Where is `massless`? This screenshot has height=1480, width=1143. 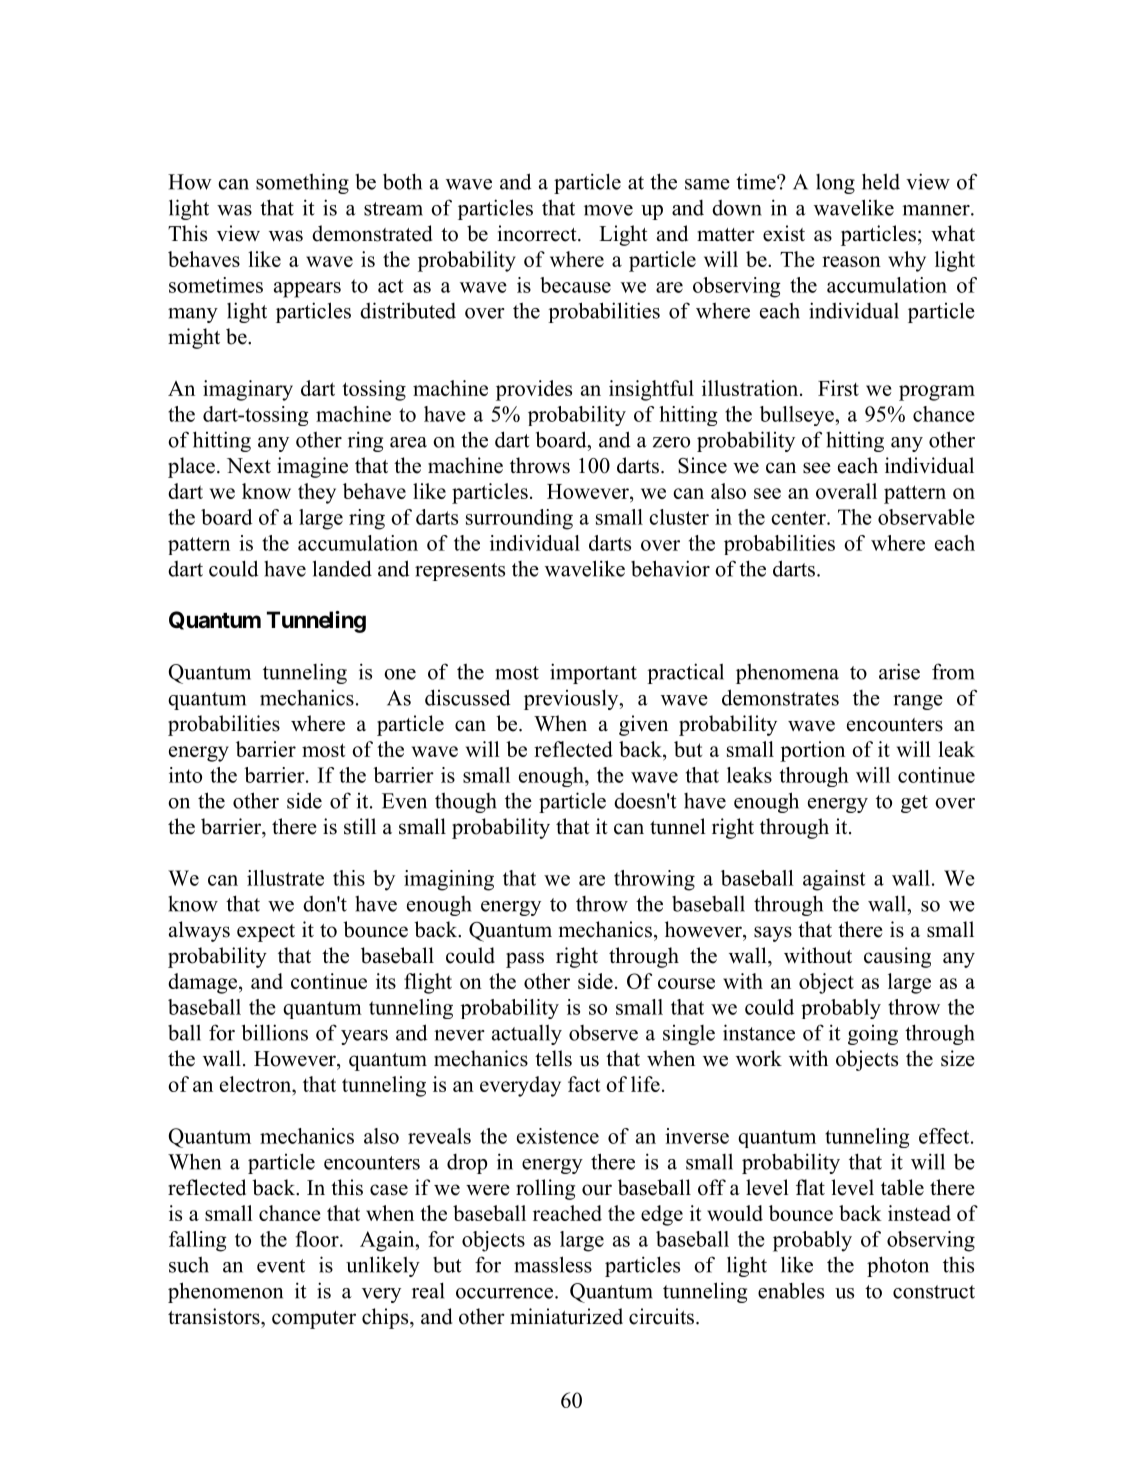 massless is located at coordinates (553, 1264).
